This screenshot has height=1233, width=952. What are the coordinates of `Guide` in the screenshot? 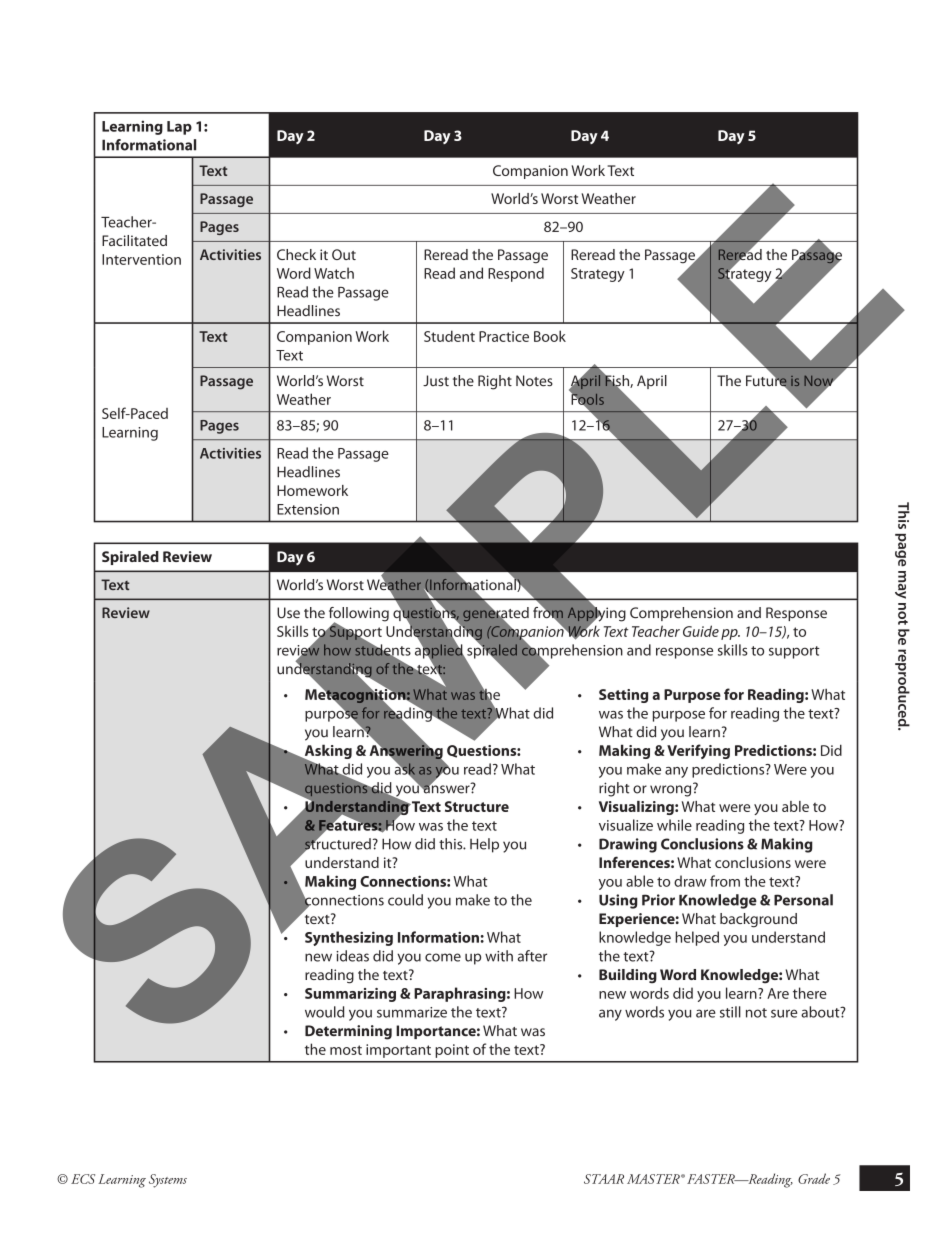 It's located at (701, 631).
